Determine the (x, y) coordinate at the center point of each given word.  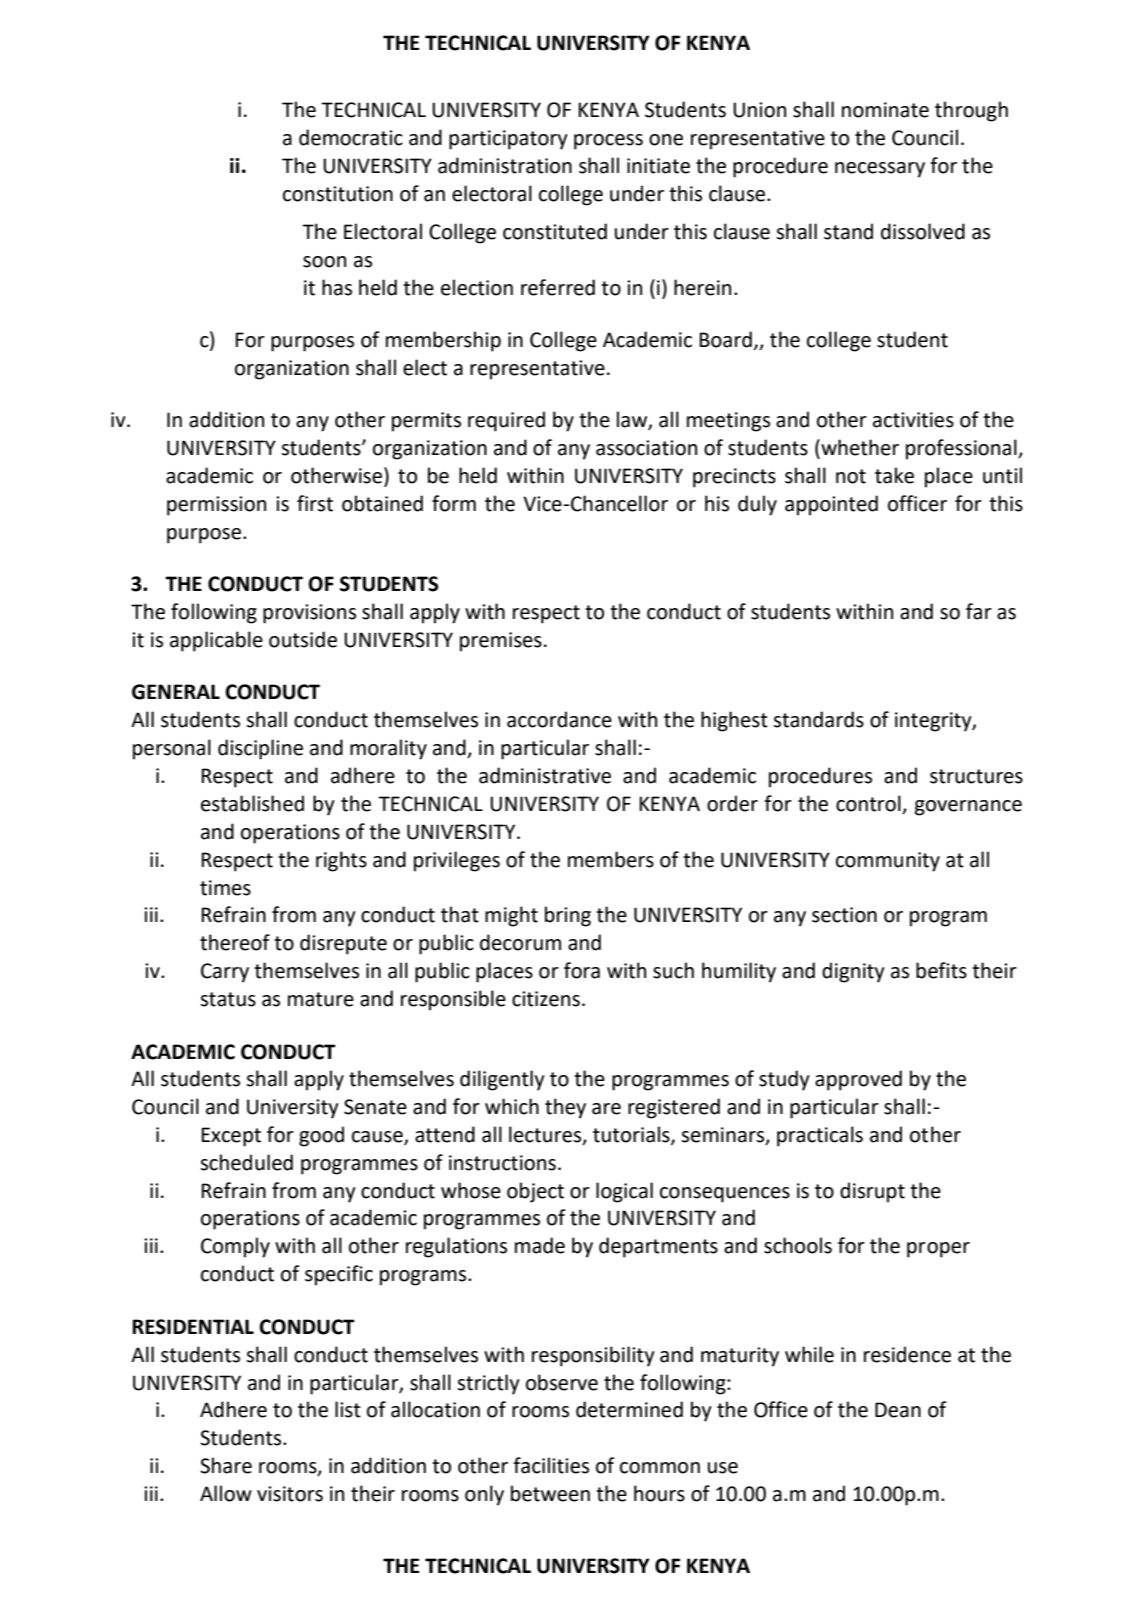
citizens (546, 999)
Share (226, 1465)
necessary (880, 170)
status (228, 999)
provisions (309, 614)
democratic (351, 137)
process (608, 142)
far (979, 611)
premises (501, 642)
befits (941, 970)
